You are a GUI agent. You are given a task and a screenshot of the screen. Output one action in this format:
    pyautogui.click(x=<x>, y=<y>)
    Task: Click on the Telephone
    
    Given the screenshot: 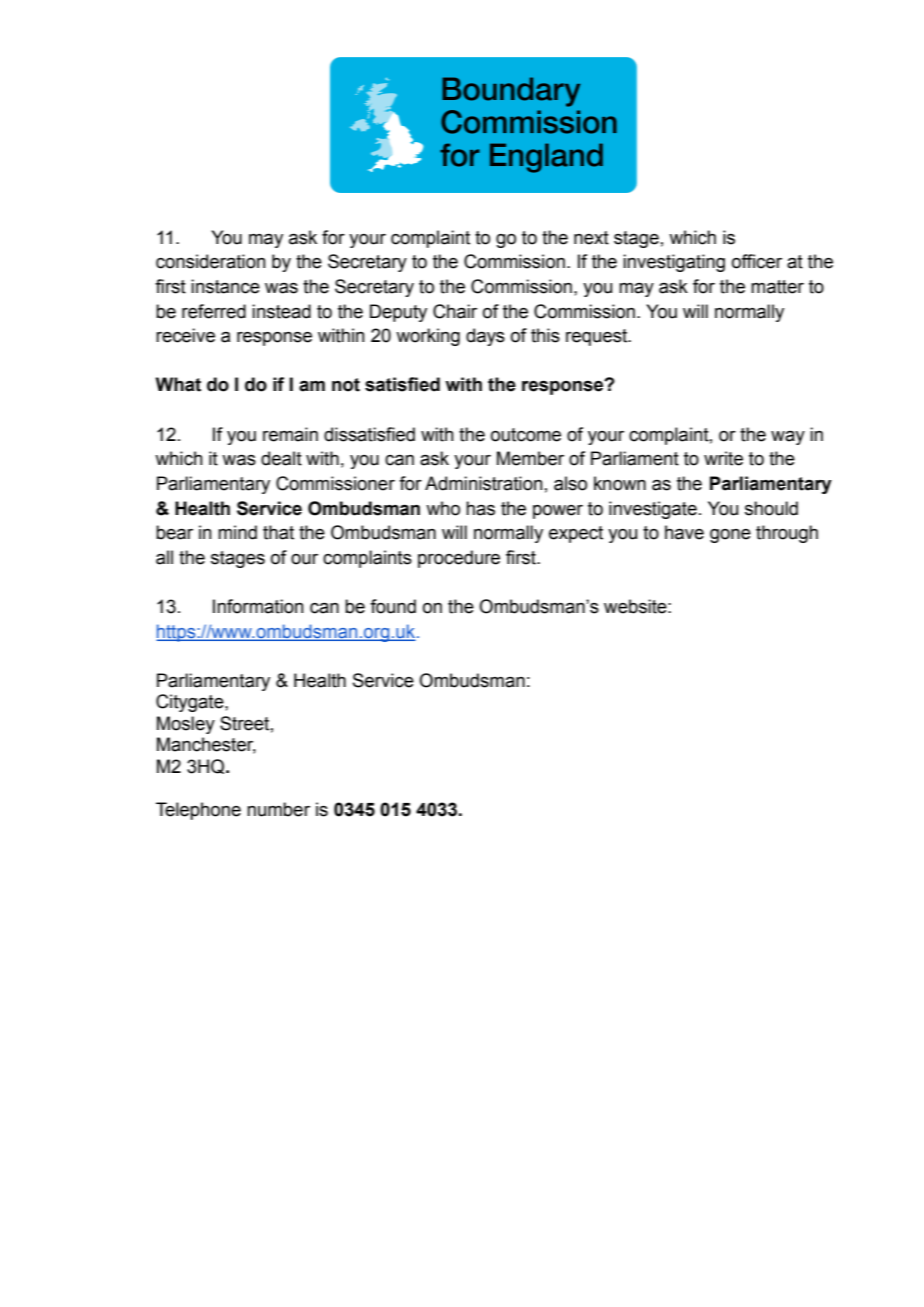 What is the action you would take?
    pyautogui.click(x=198, y=811)
